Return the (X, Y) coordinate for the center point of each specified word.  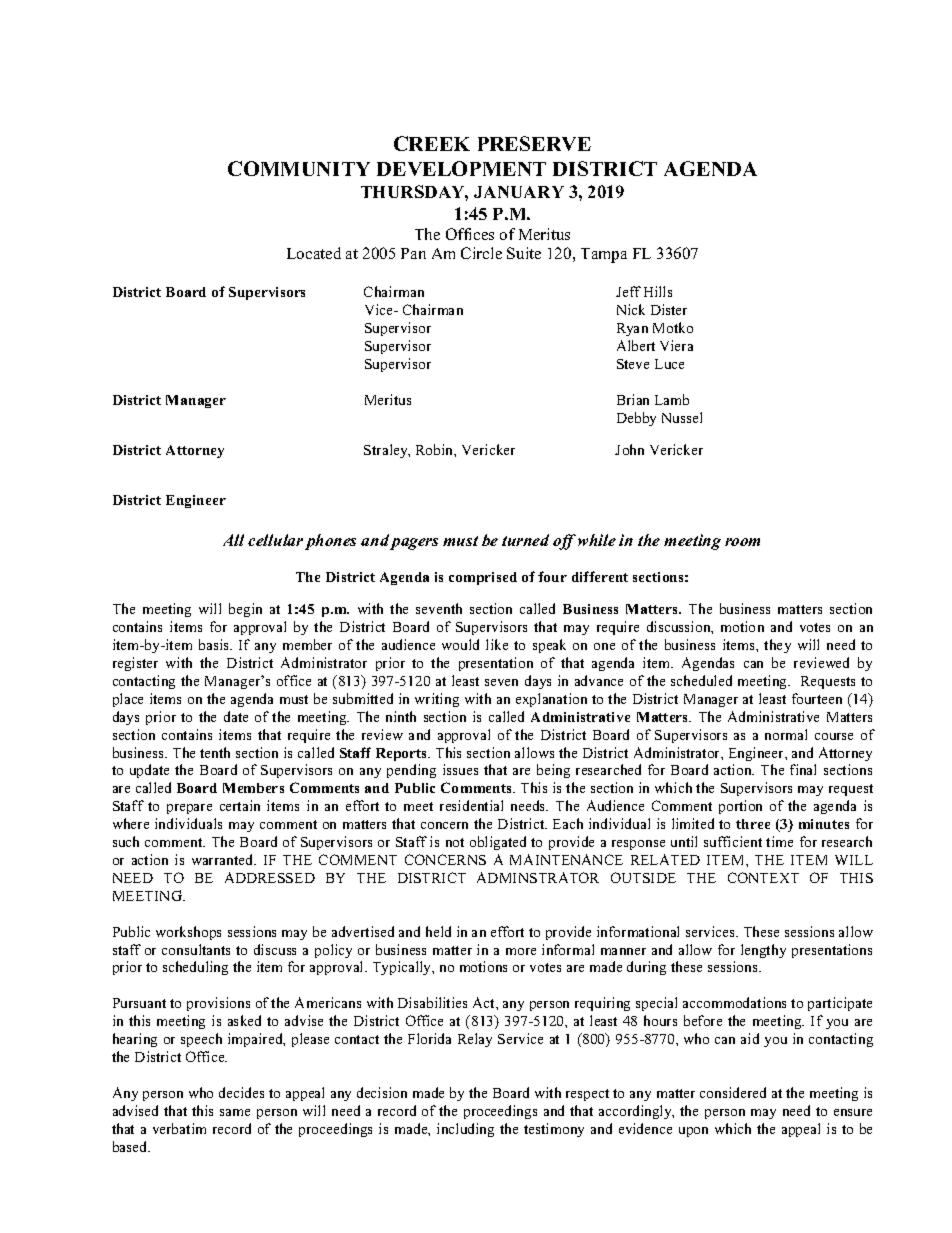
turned (525, 540)
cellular (275, 540)
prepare (189, 809)
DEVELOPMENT (461, 168)
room (742, 542)
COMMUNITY (299, 168)
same (235, 1112)
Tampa (604, 255)
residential (471, 805)
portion (740, 807)
